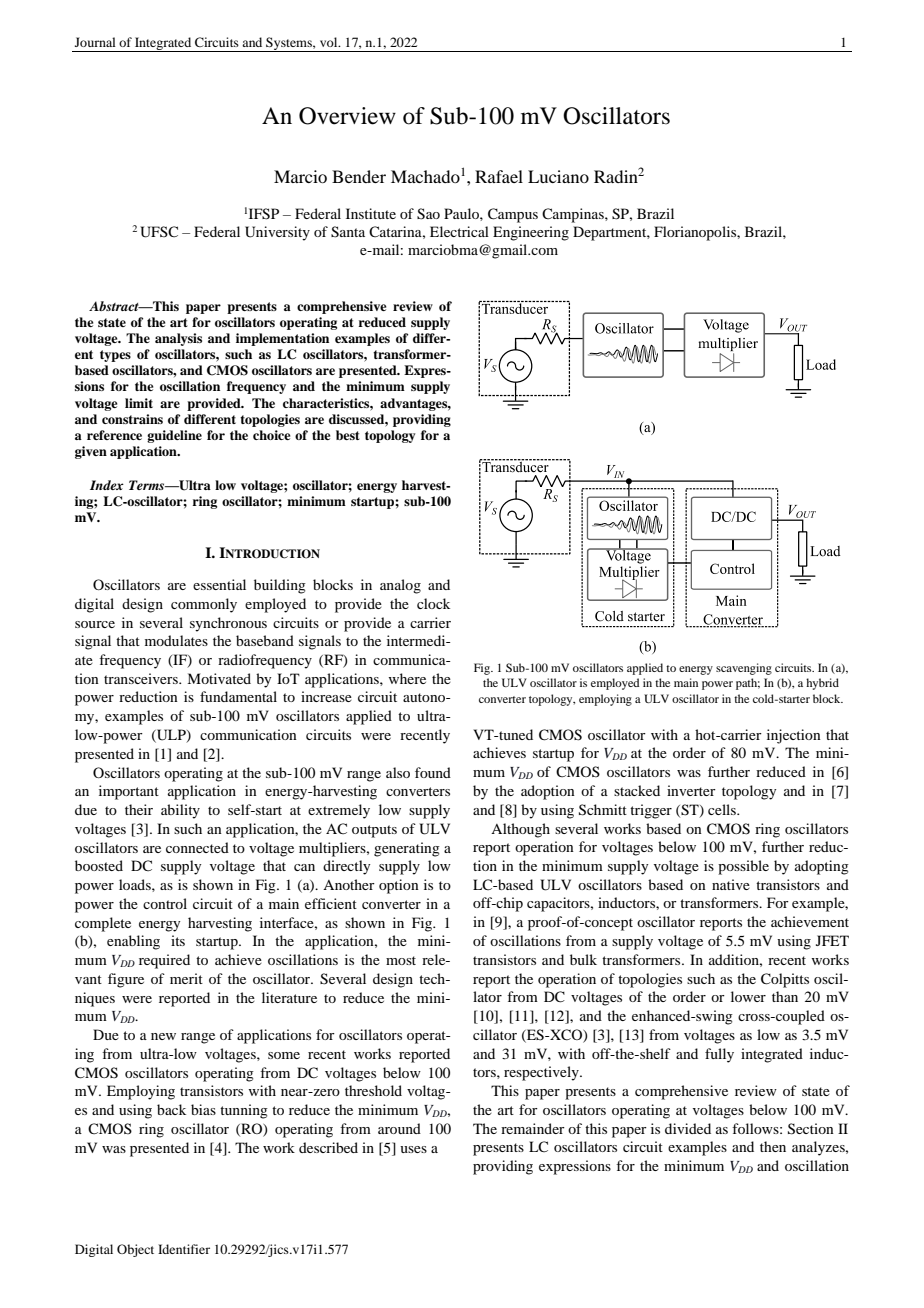 The image size is (924, 1308). What do you see at coordinates (197, 847) in the document?
I see `connected` at bounding box center [197, 847].
